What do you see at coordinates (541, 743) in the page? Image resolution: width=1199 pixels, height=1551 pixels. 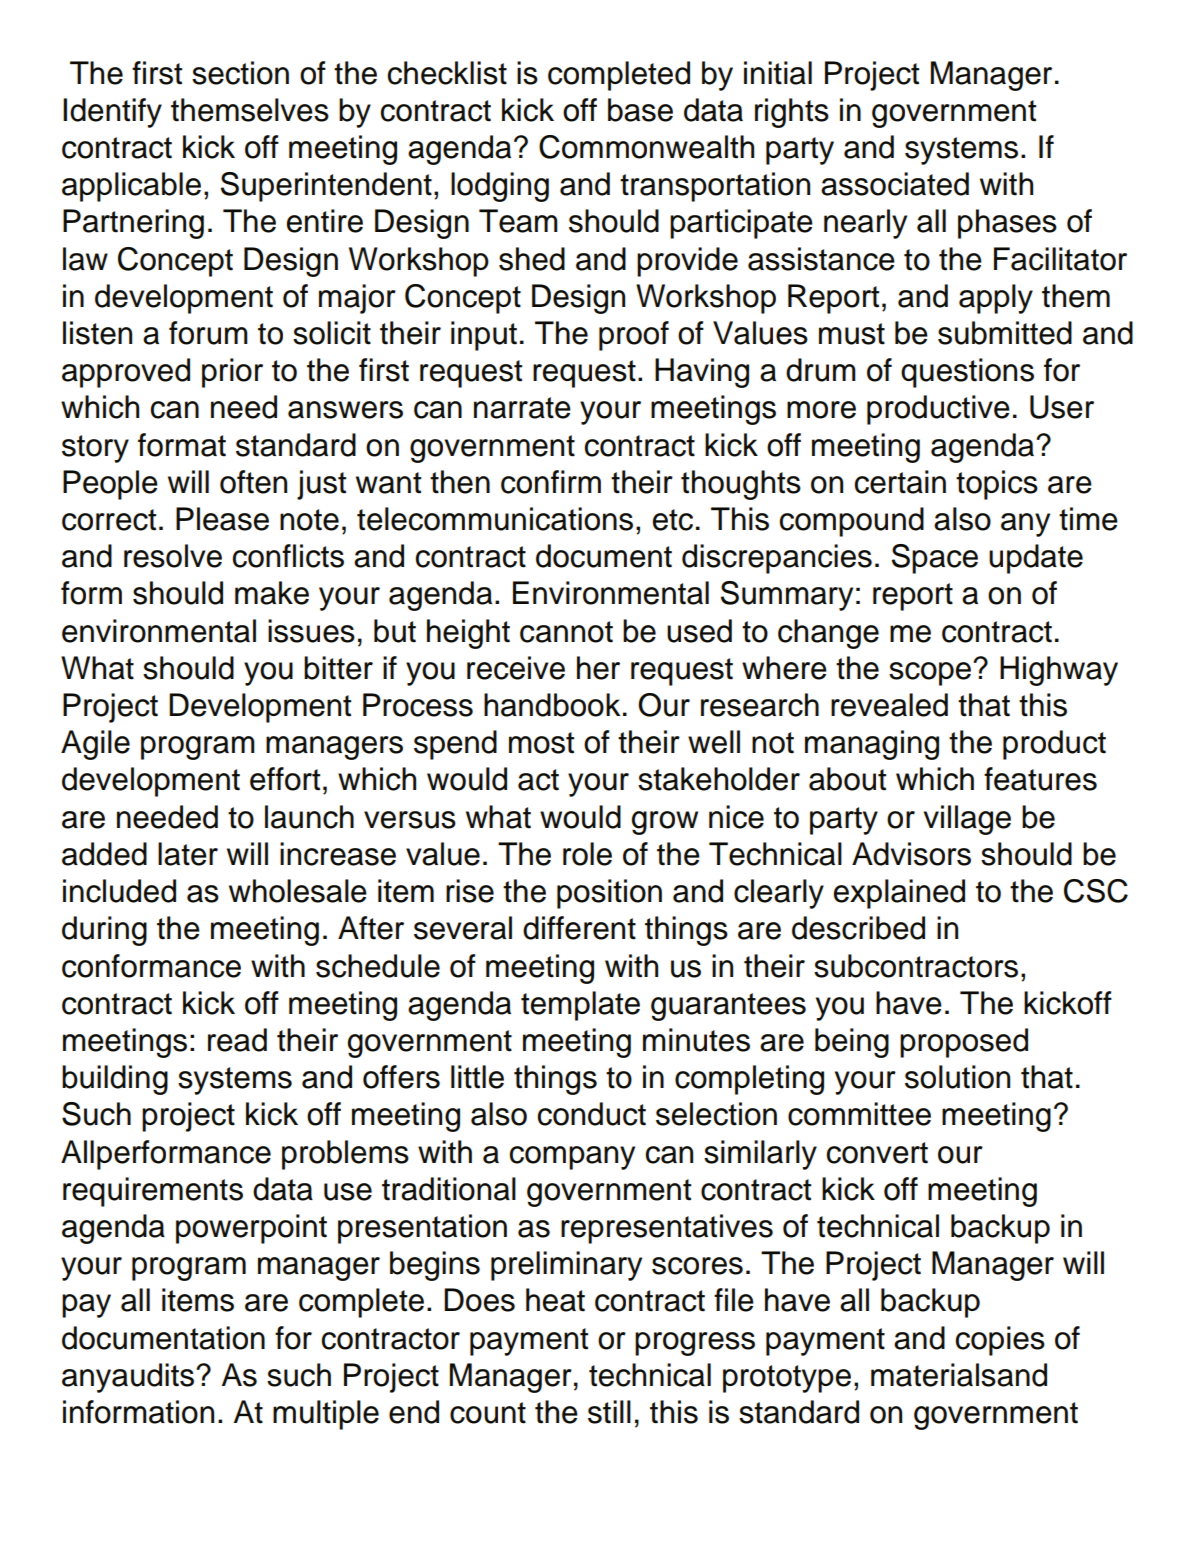 I see `most` at bounding box center [541, 743].
